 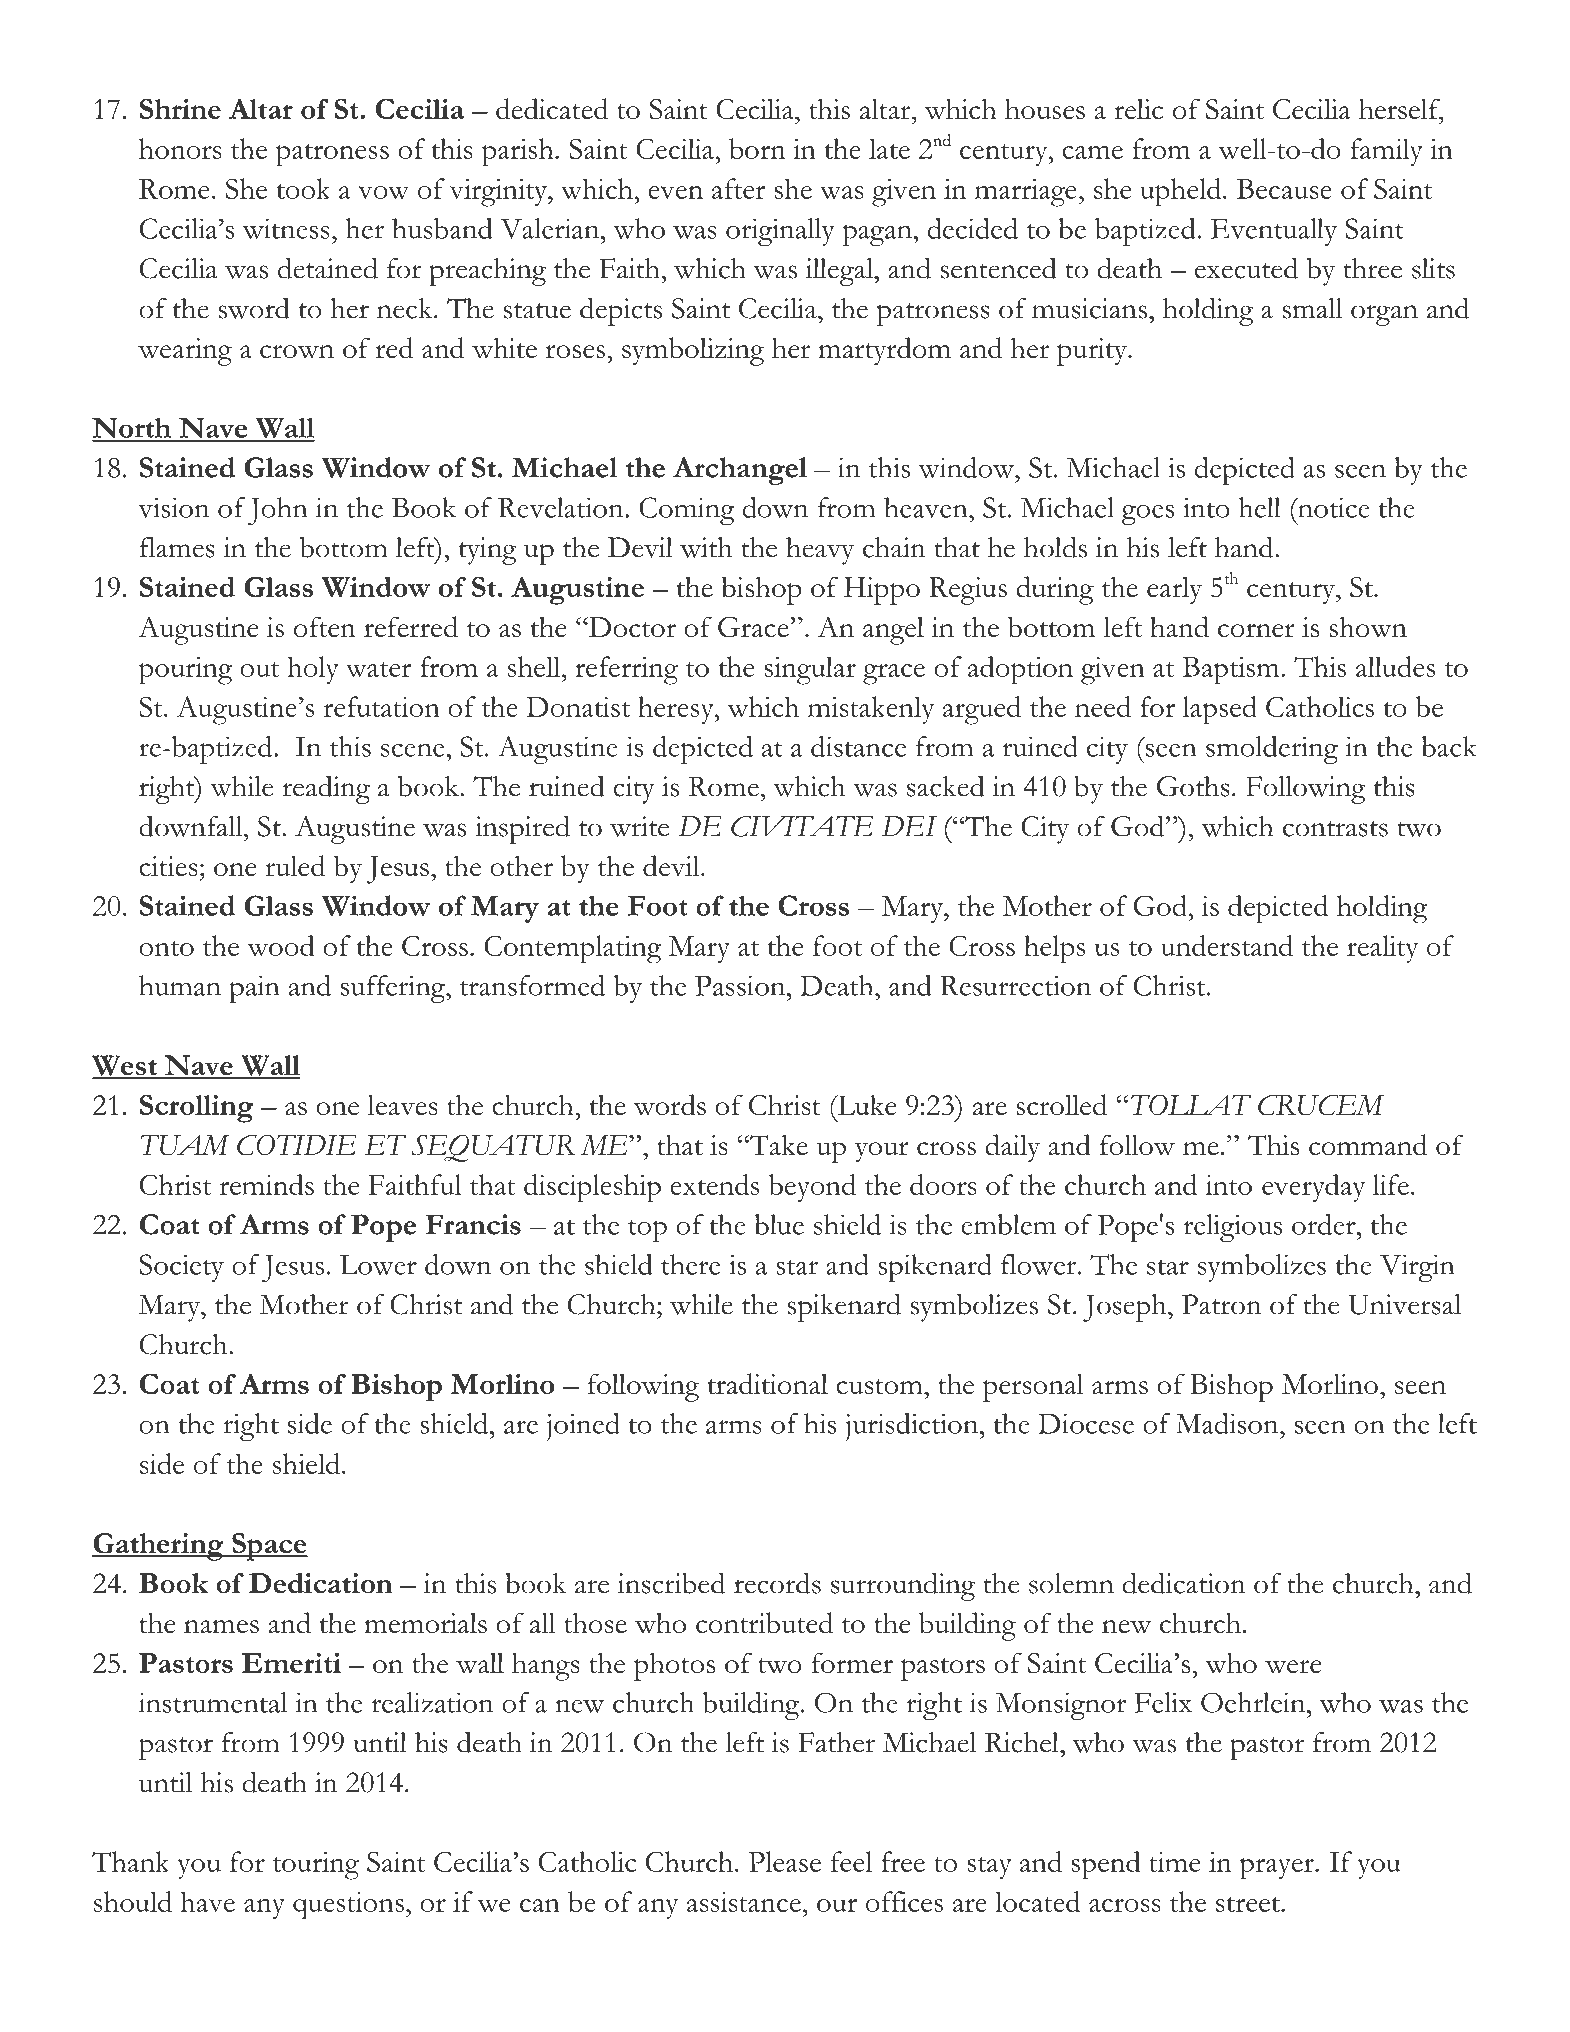 What do you see at coordinates (304, 188) in the document?
I see `took` at bounding box center [304, 188].
